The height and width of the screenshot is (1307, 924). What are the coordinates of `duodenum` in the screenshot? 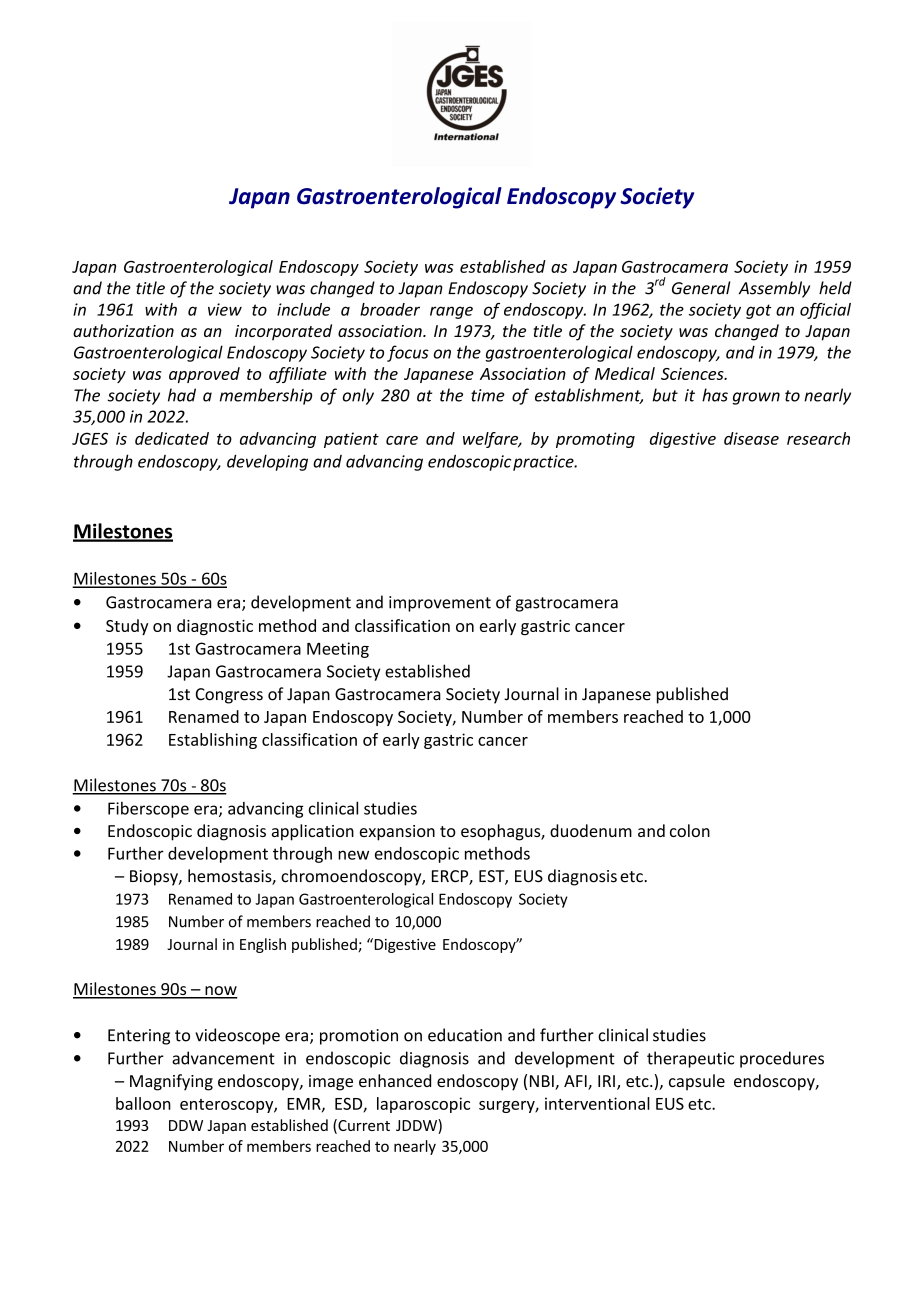 It's located at (591, 830).
